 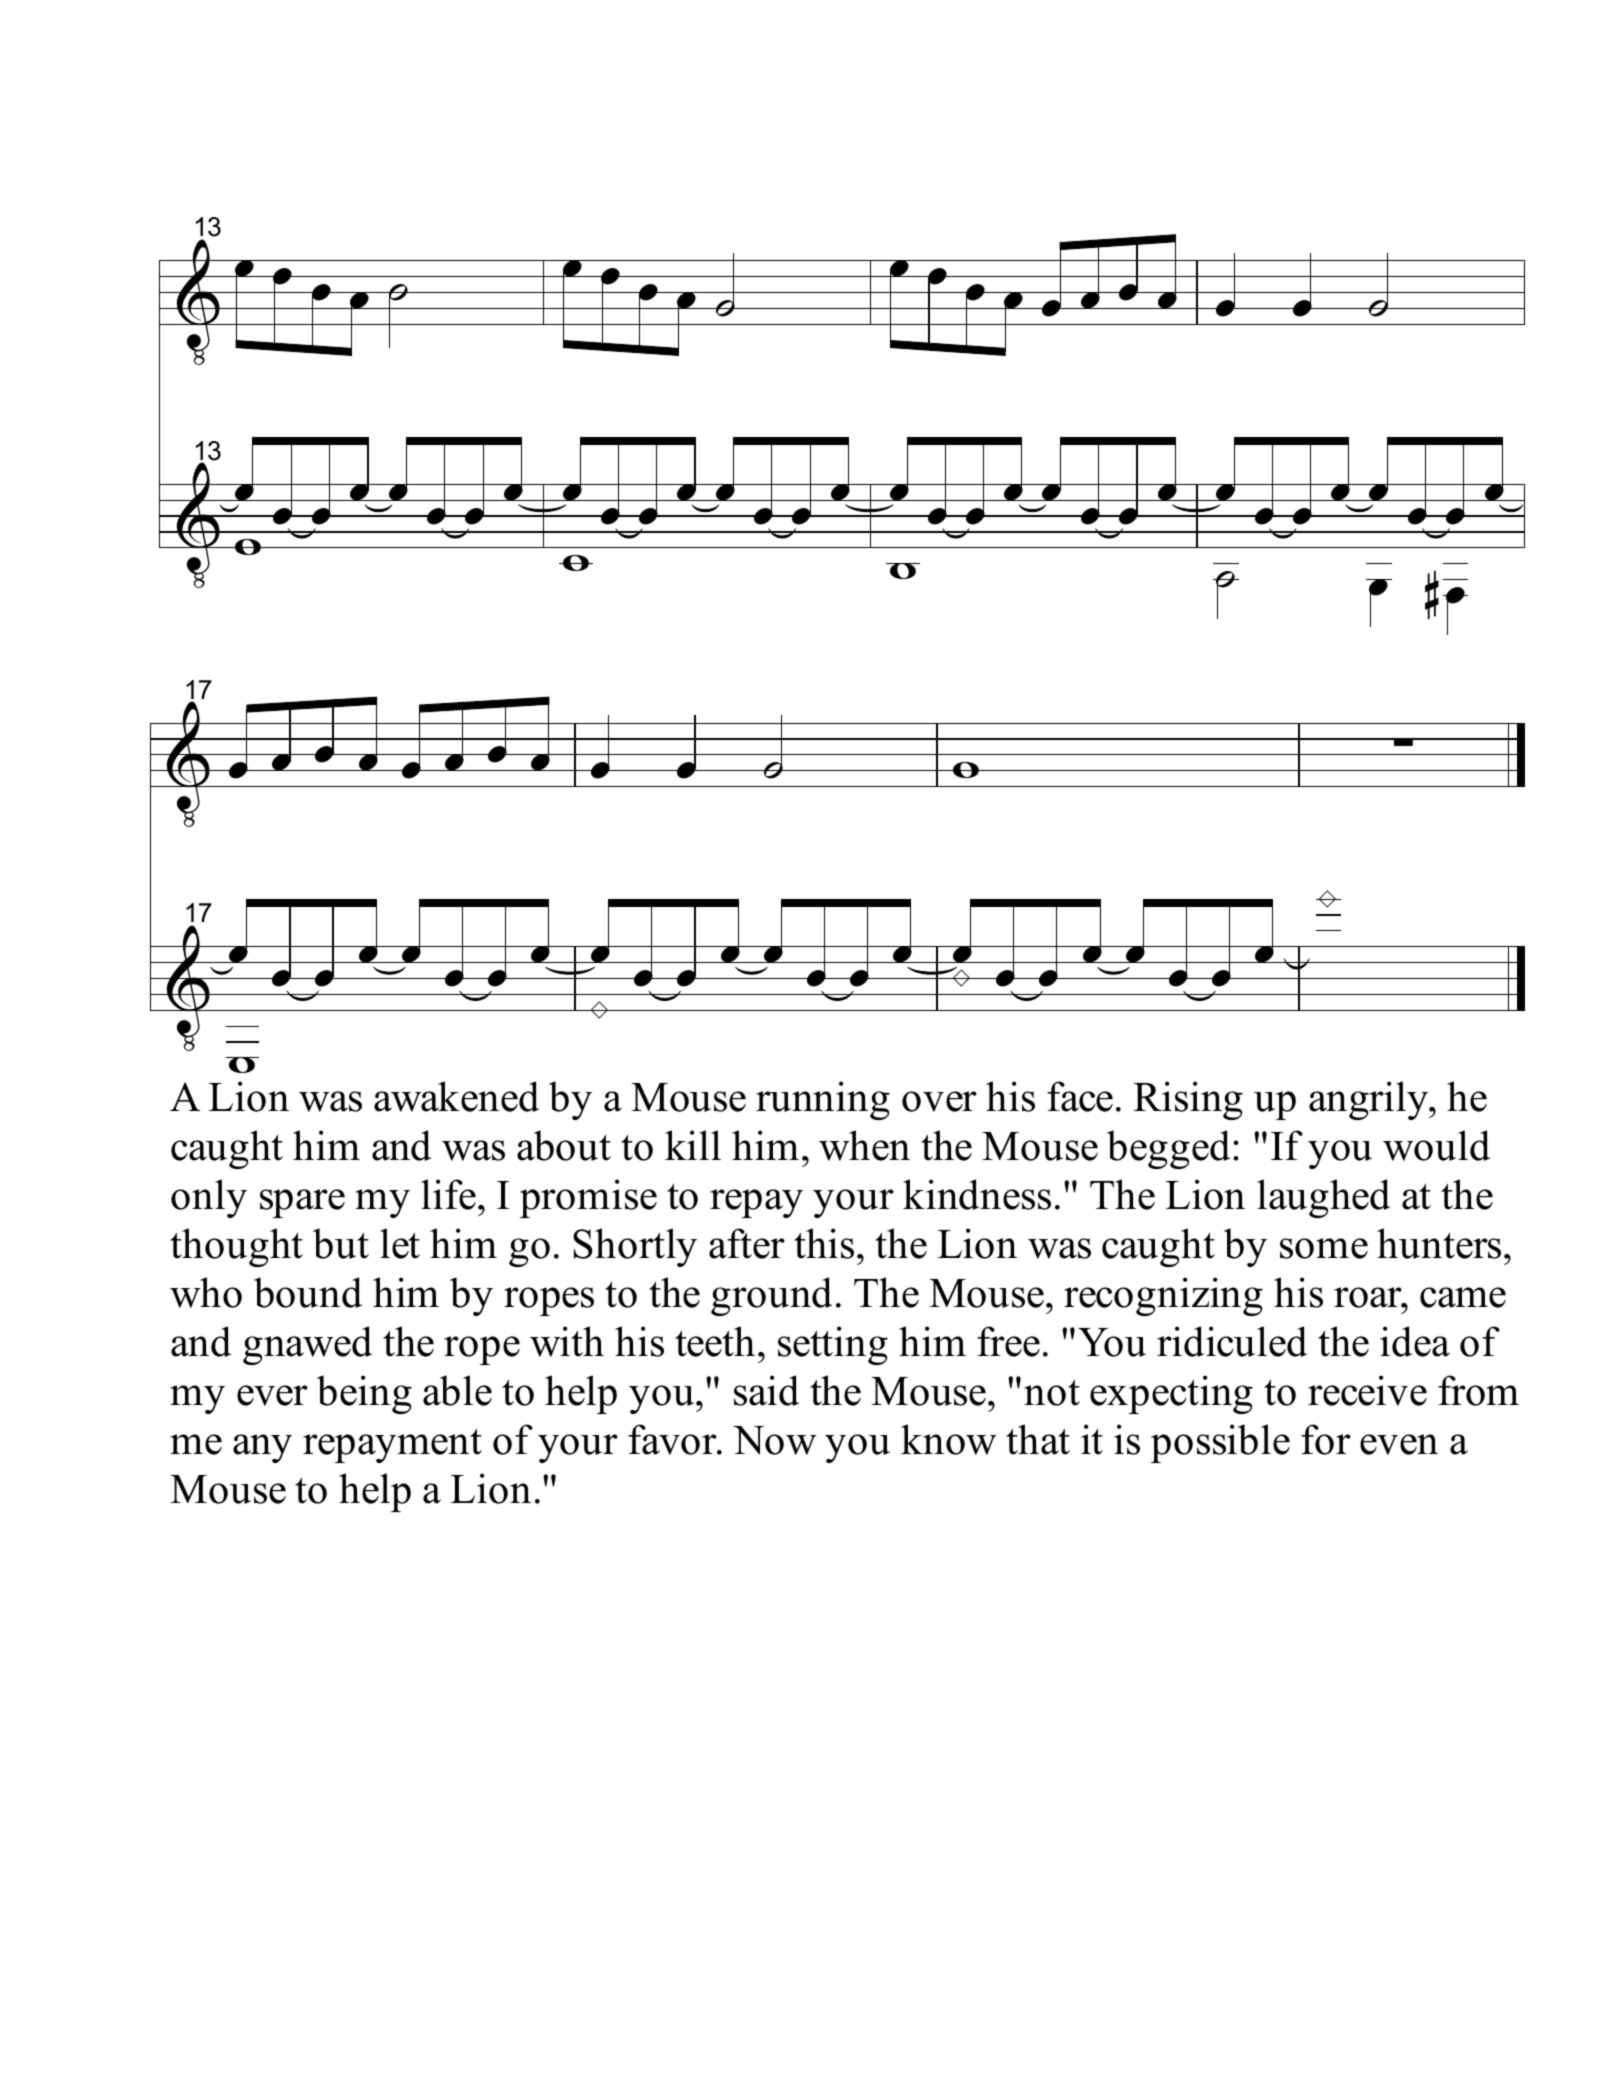 What do you see at coordinates (1415, 1341) in the image?
I see `idea` at bounding box center [1415, 1341].
